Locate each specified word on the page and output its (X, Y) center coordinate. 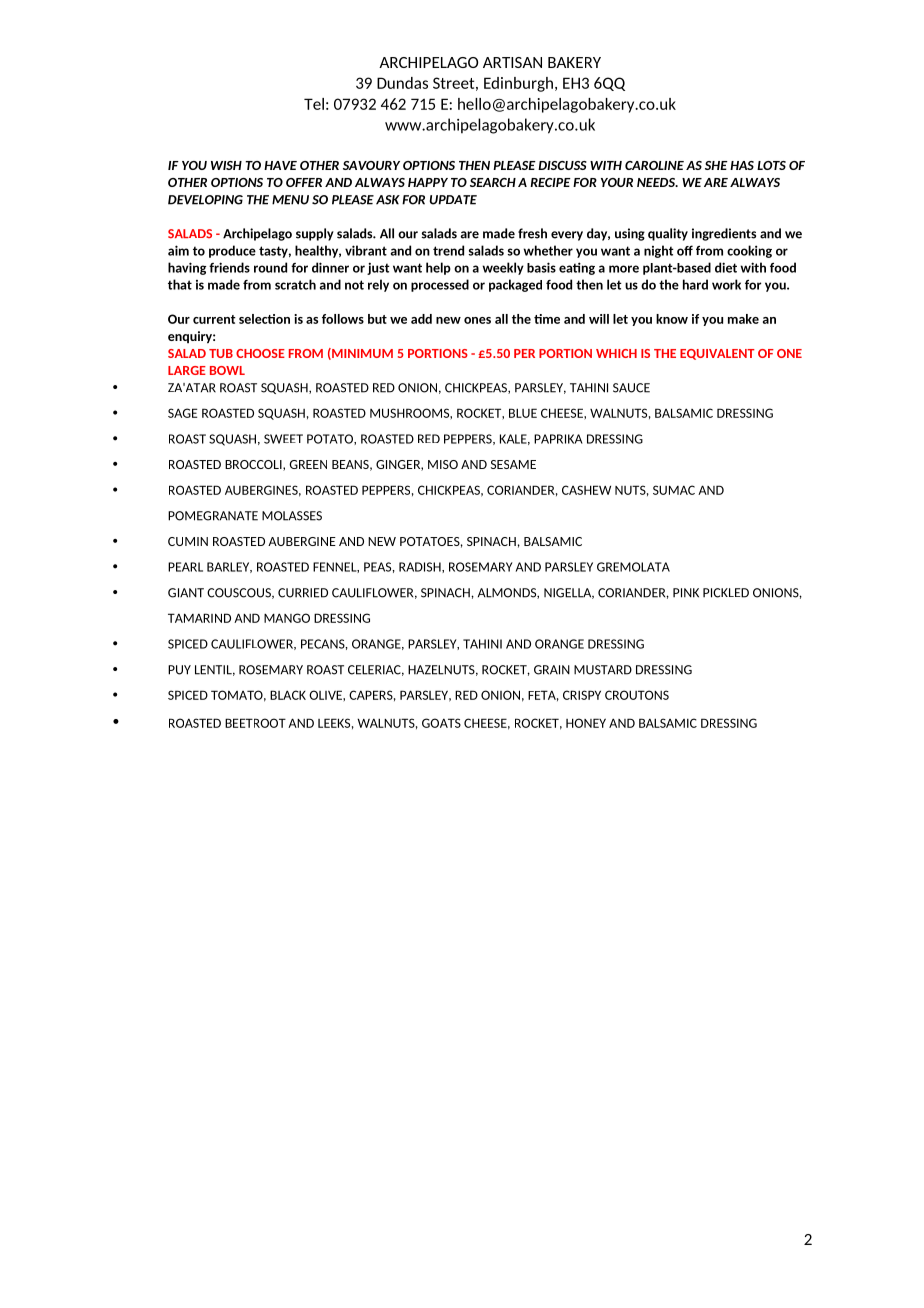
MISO (443, 464)
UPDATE (453, 200)
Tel (314, 104)
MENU (290, 200)
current (214, 319)
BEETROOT (255, 723)
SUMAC (674, 490)
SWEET (283, 439)
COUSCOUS (240, 593)
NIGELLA (569, 593)
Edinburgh (518, 84)
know (672, 319)
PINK (686, 593)
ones (477, 320)
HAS (742, 165)
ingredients (724, 234)
